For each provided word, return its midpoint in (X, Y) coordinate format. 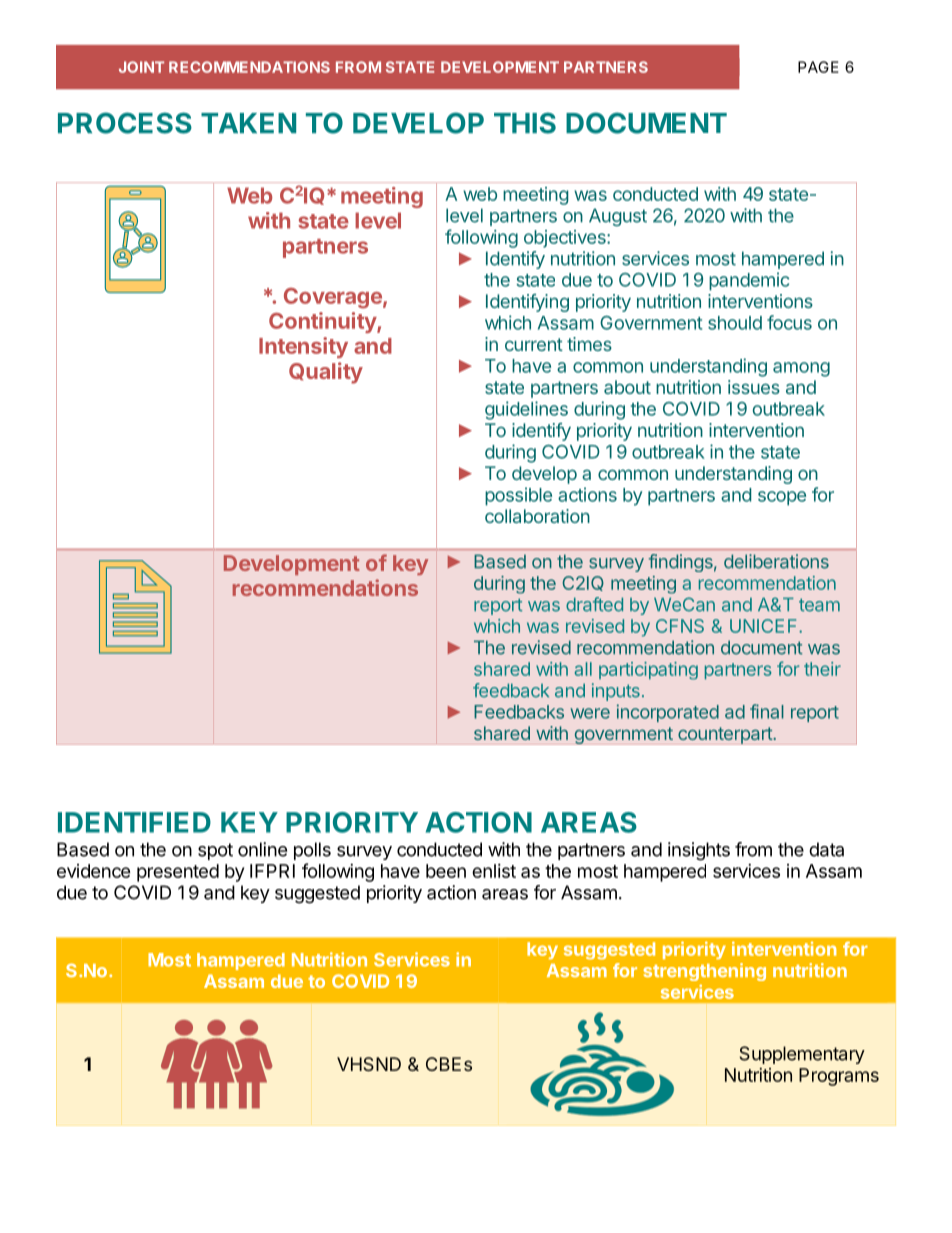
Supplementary (802, 1055)
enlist (494, 871)
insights (699, 851)
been (446, 871)
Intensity (303, 347)
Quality (326, 373)
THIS (525, 123)
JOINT (141, 67)
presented (178, 873)
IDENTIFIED (134, 822)
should (735, 323)
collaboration (537, 516)
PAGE (818, 67)
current (534, 344)
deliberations (776, 561)
